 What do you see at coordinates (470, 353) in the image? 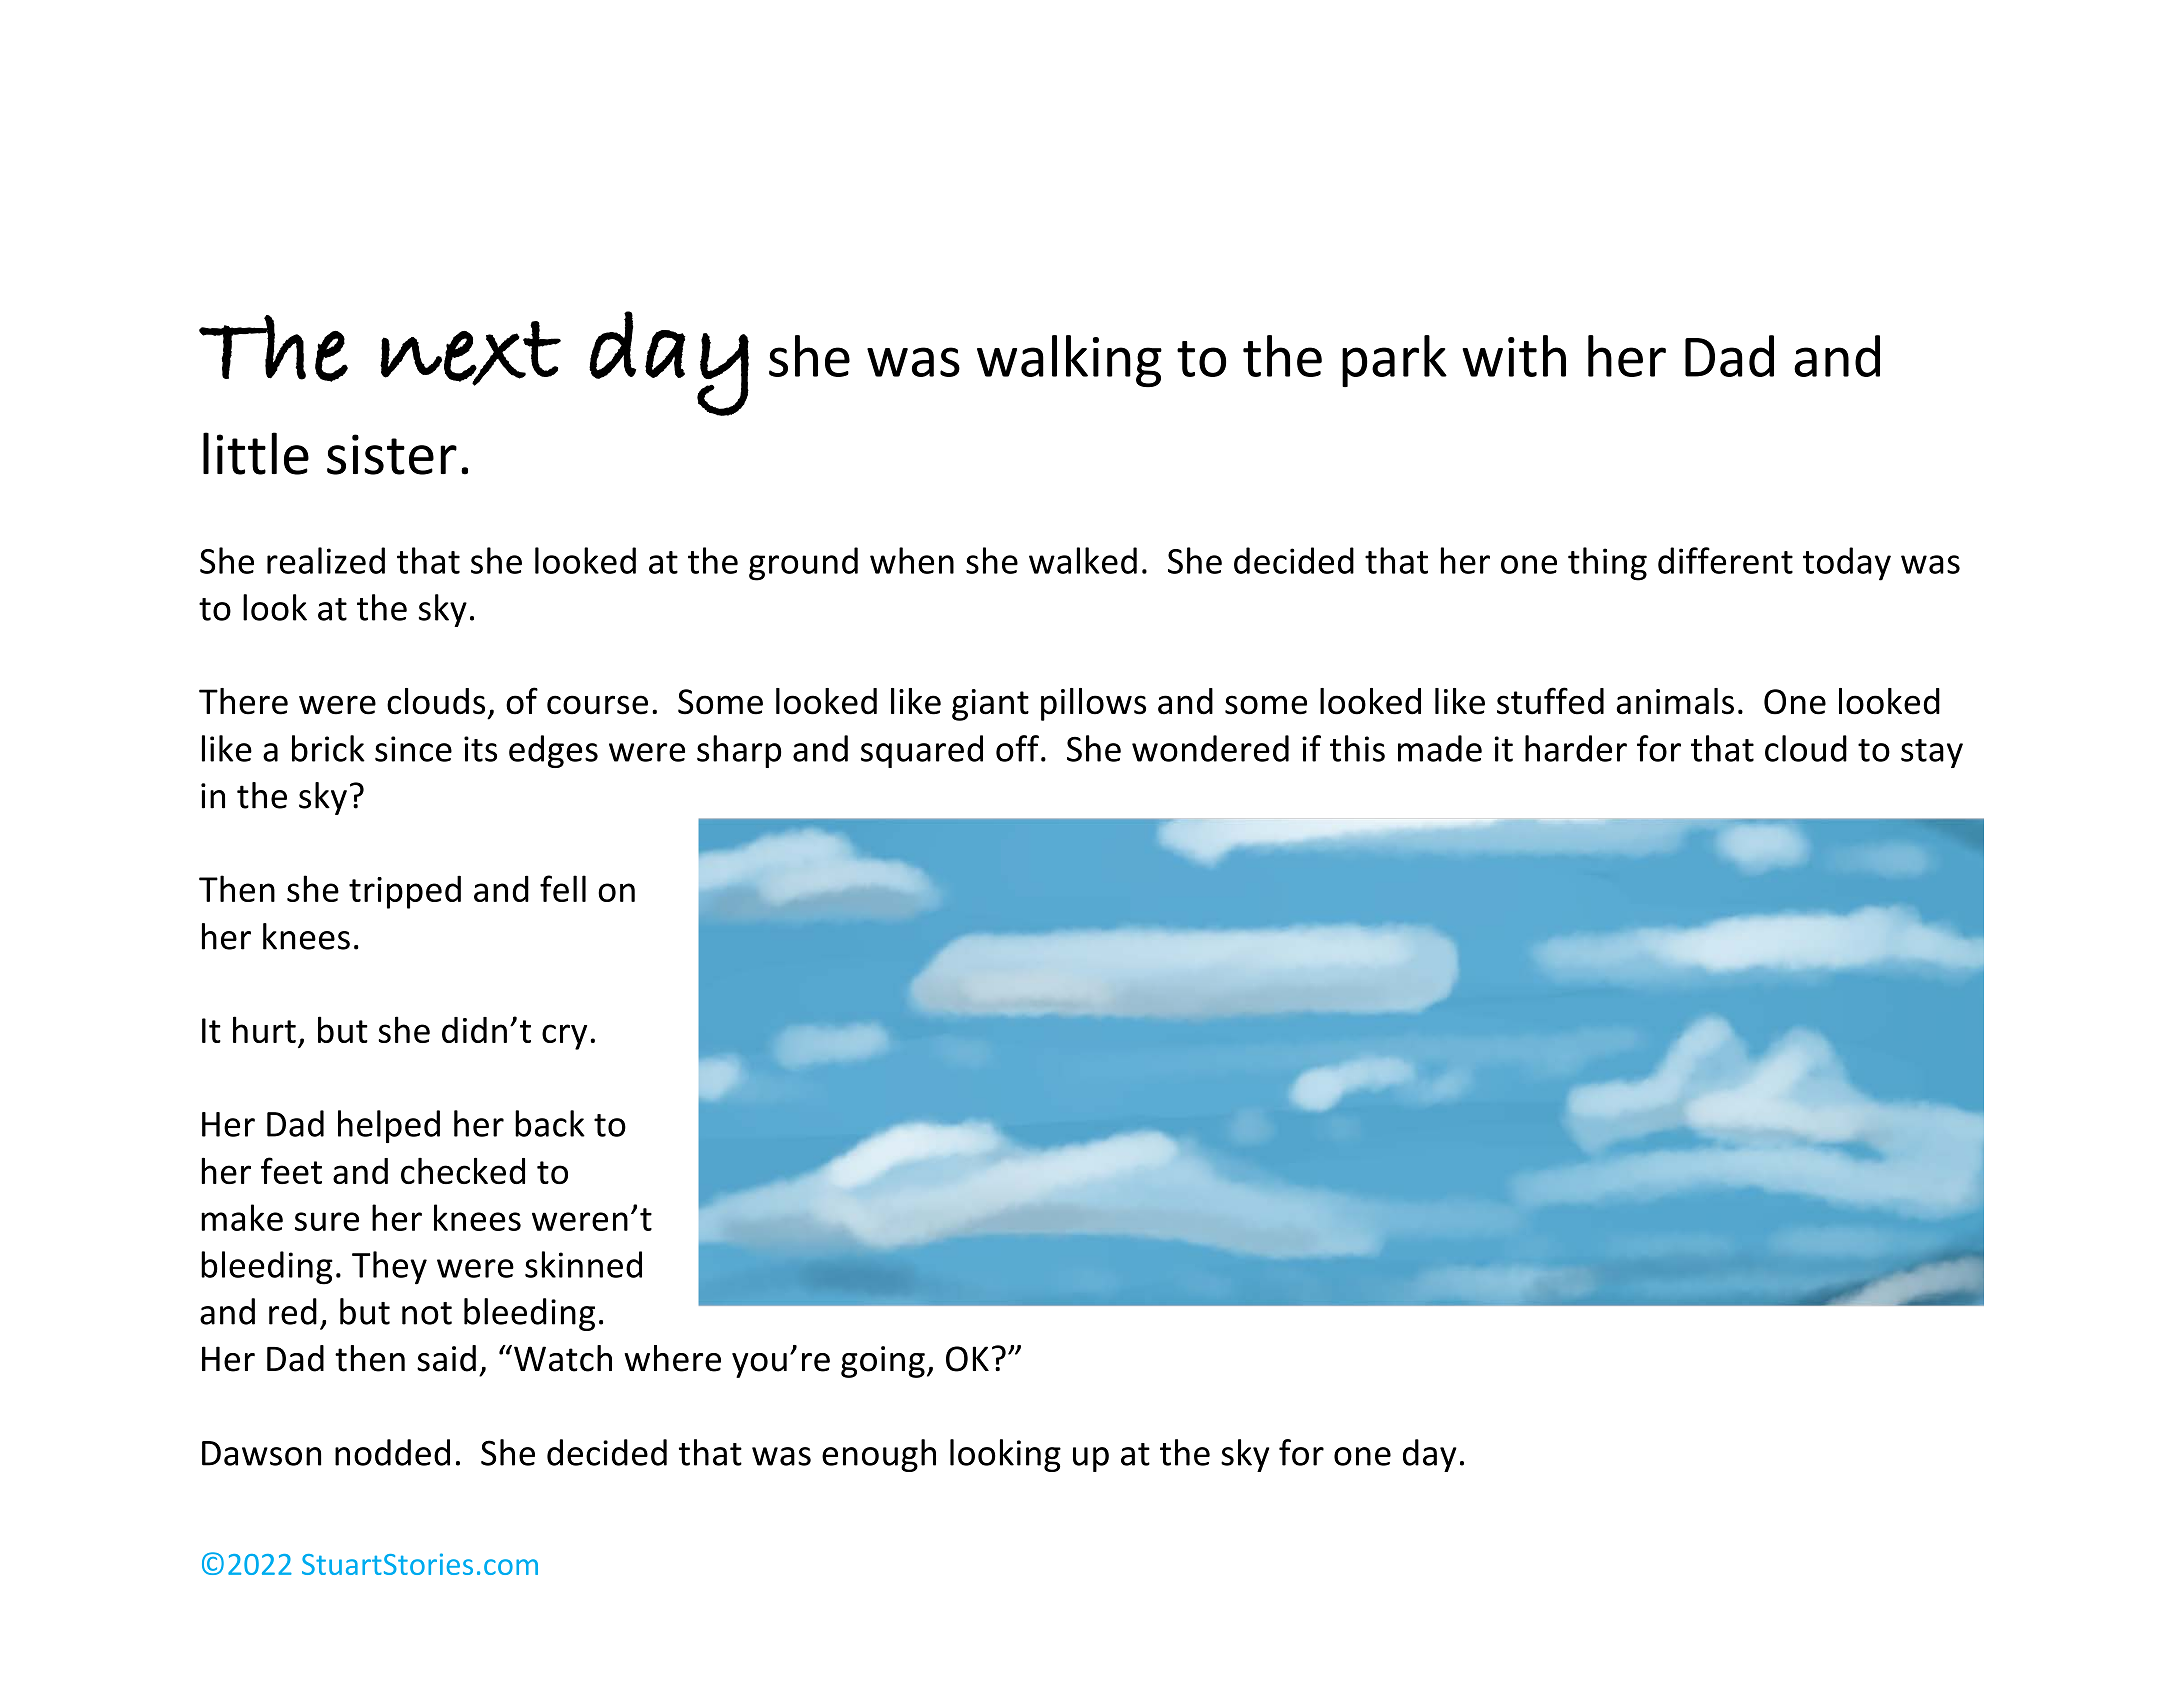
I see `next` at bounding box center [470, 353].
